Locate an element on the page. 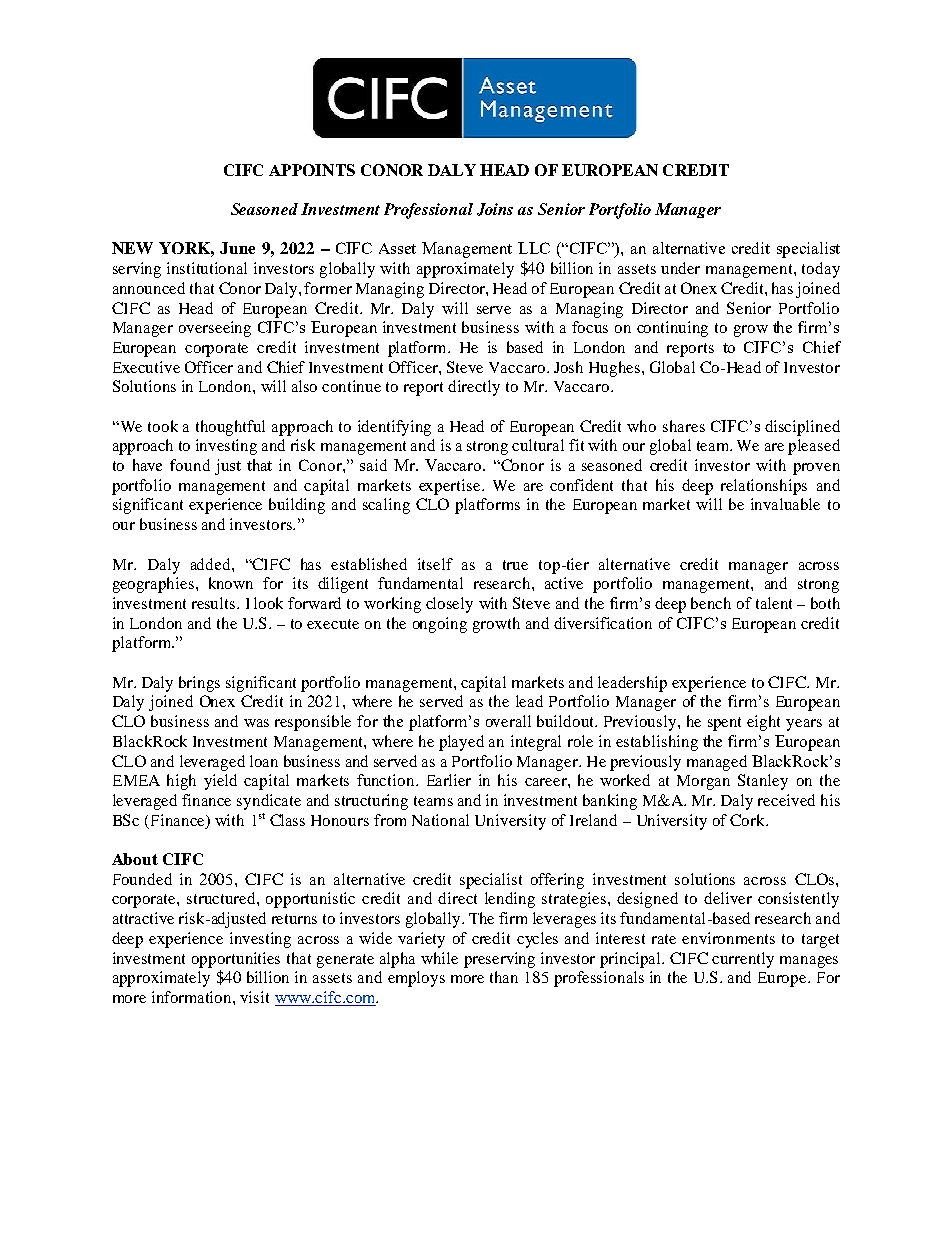 The height and width of the document is (1233, 952). June is located at coordinates (237, 248).
